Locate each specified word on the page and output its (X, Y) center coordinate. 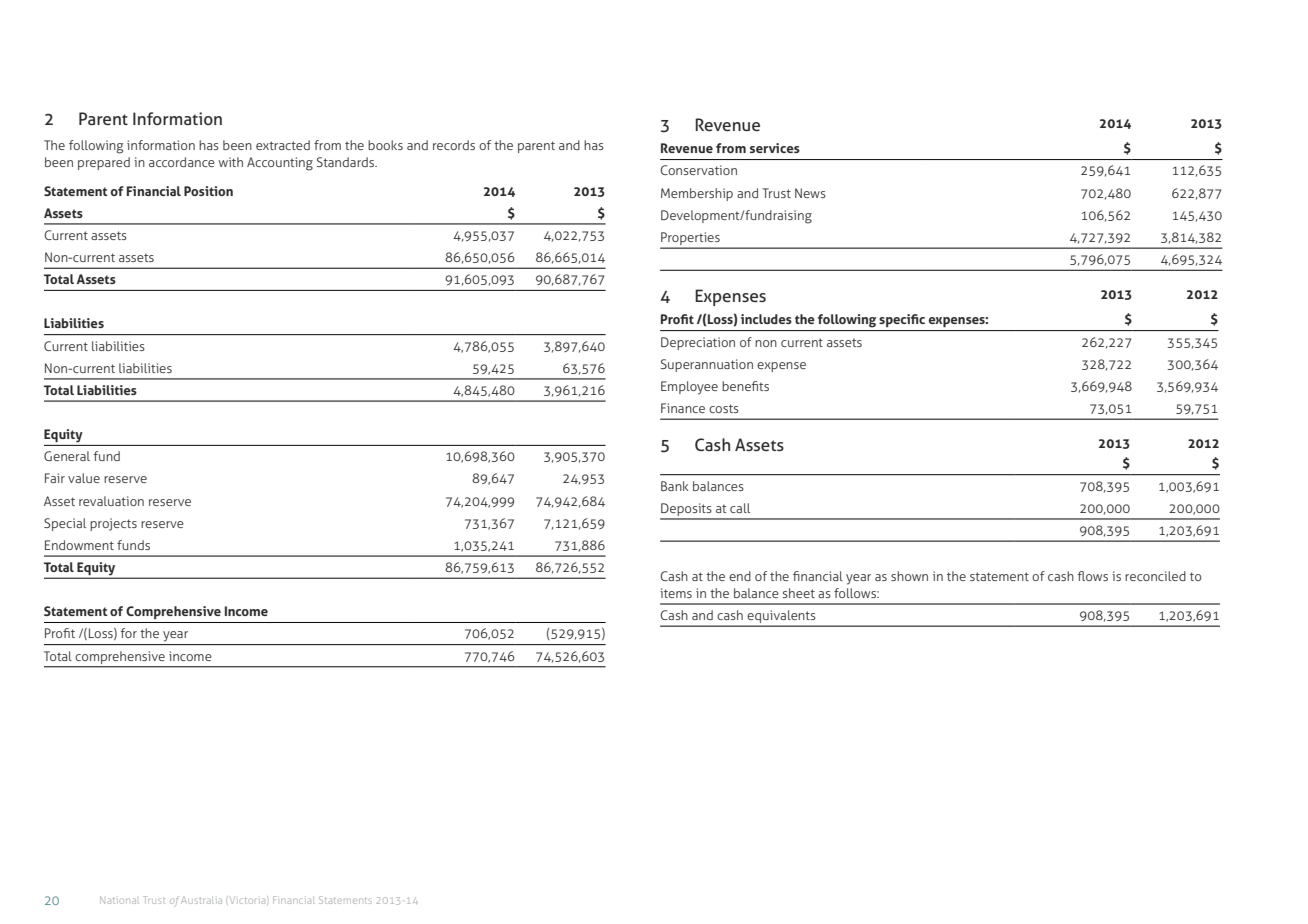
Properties (691, 240)
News (810, 193)
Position (208, 191)
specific (902, 320)
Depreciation (698, 343)
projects (113, 524)
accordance (182, 162)
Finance (683, 408)
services (775, 148)
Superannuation (706, 365)
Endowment (79, 545)
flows (1093, 576)
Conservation (698, 170)
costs (724, 408)
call (740, 508)
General (67, 456)
